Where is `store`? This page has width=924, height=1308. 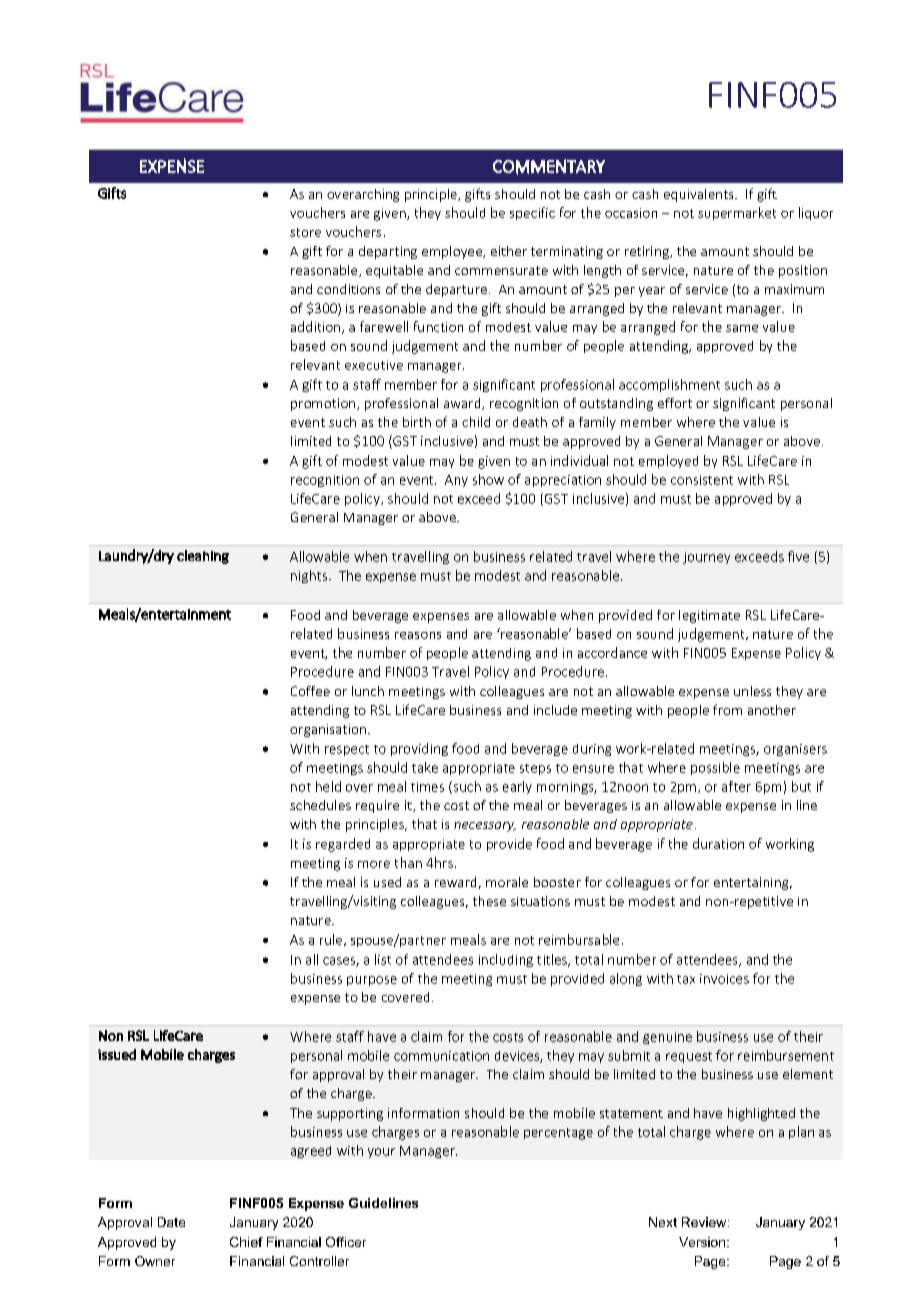 store is located at coordinates (305, 232).
